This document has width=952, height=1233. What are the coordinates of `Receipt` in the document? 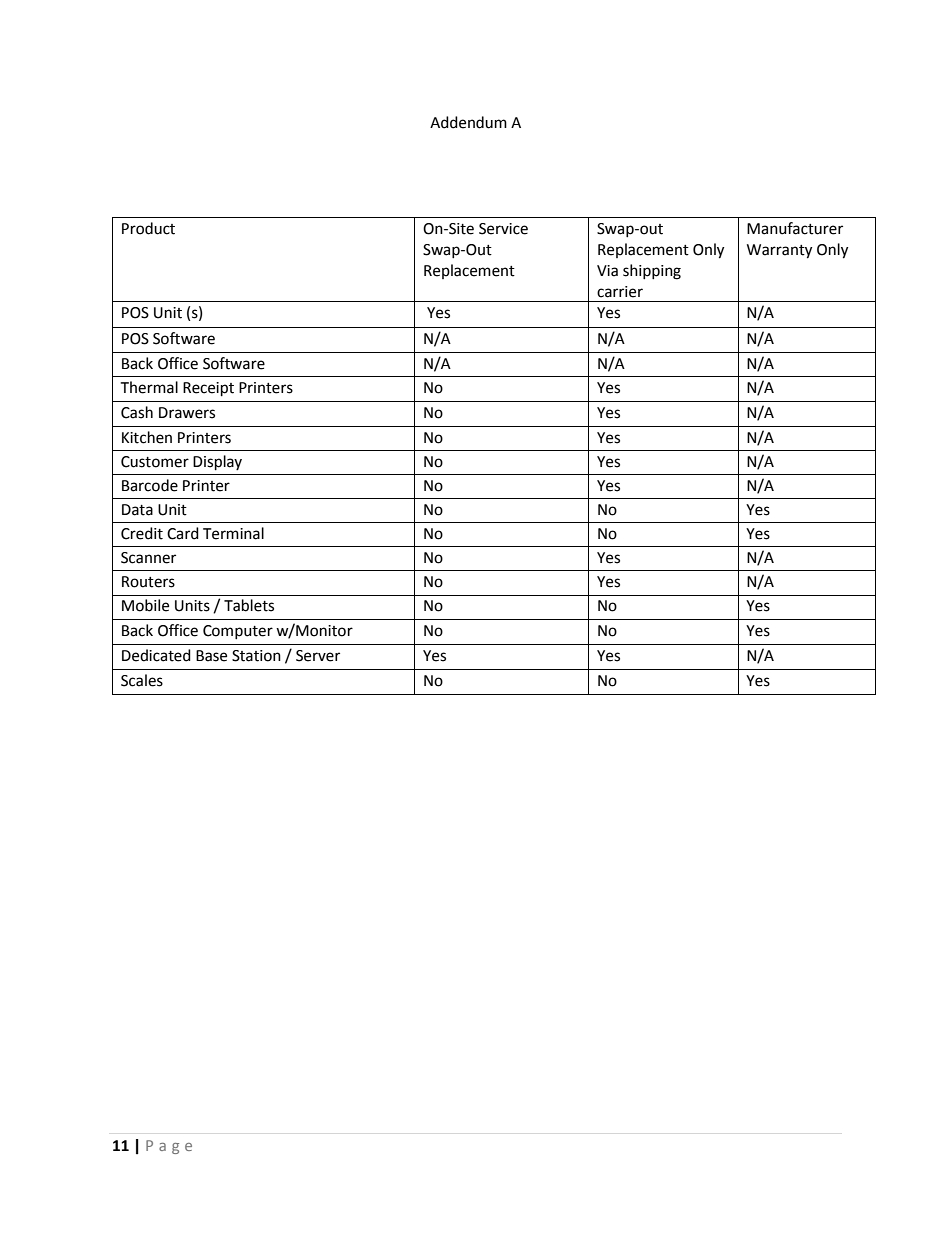 It's located at (208, 389).
